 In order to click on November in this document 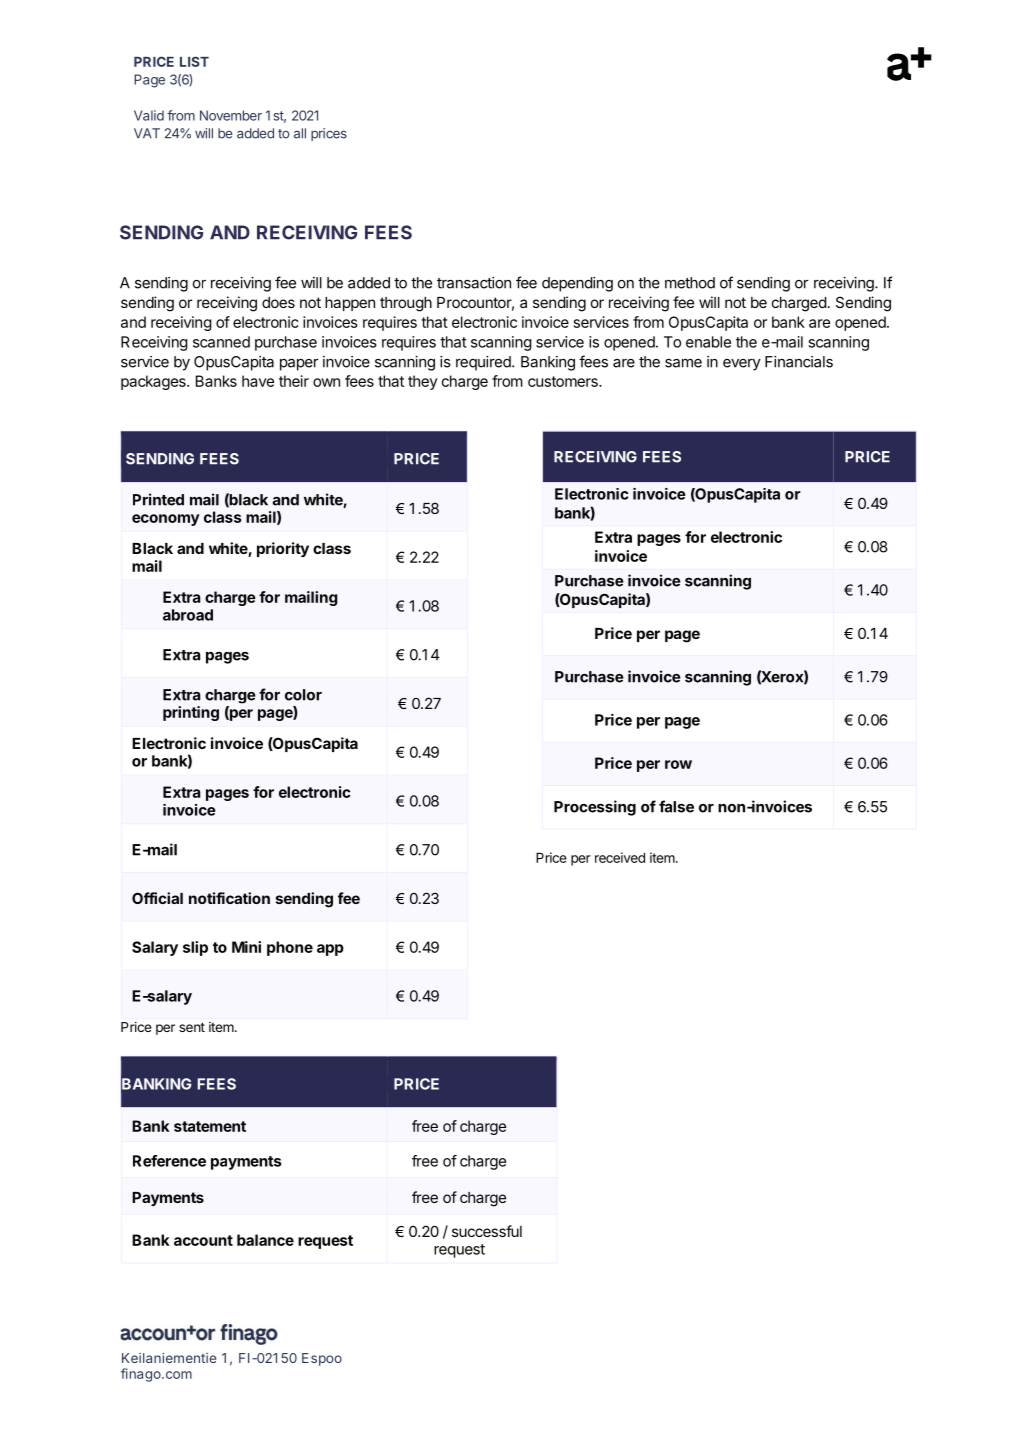, I will do `click(231, 115)`.
